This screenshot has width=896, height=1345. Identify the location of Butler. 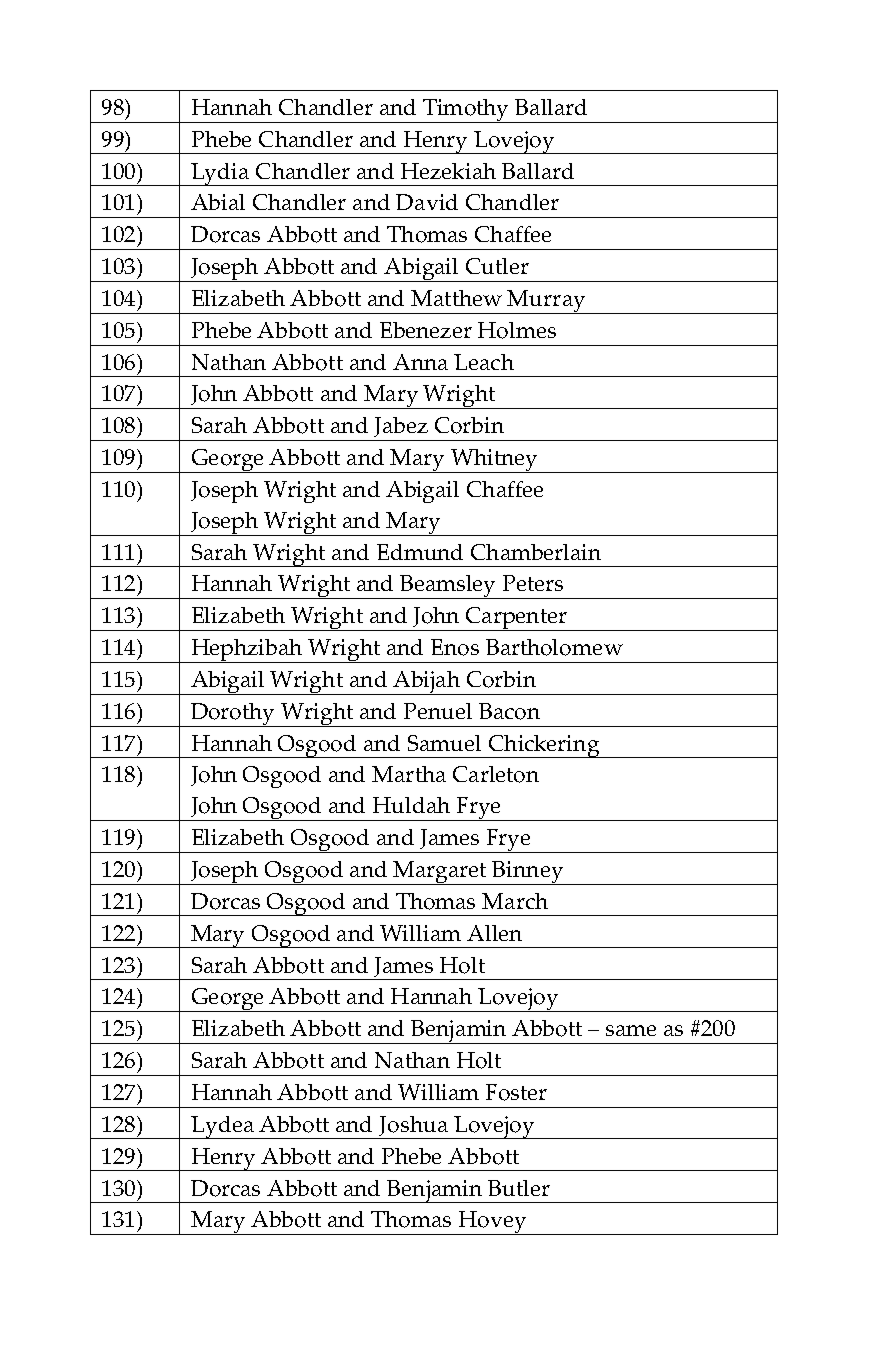
(519, 1188).
